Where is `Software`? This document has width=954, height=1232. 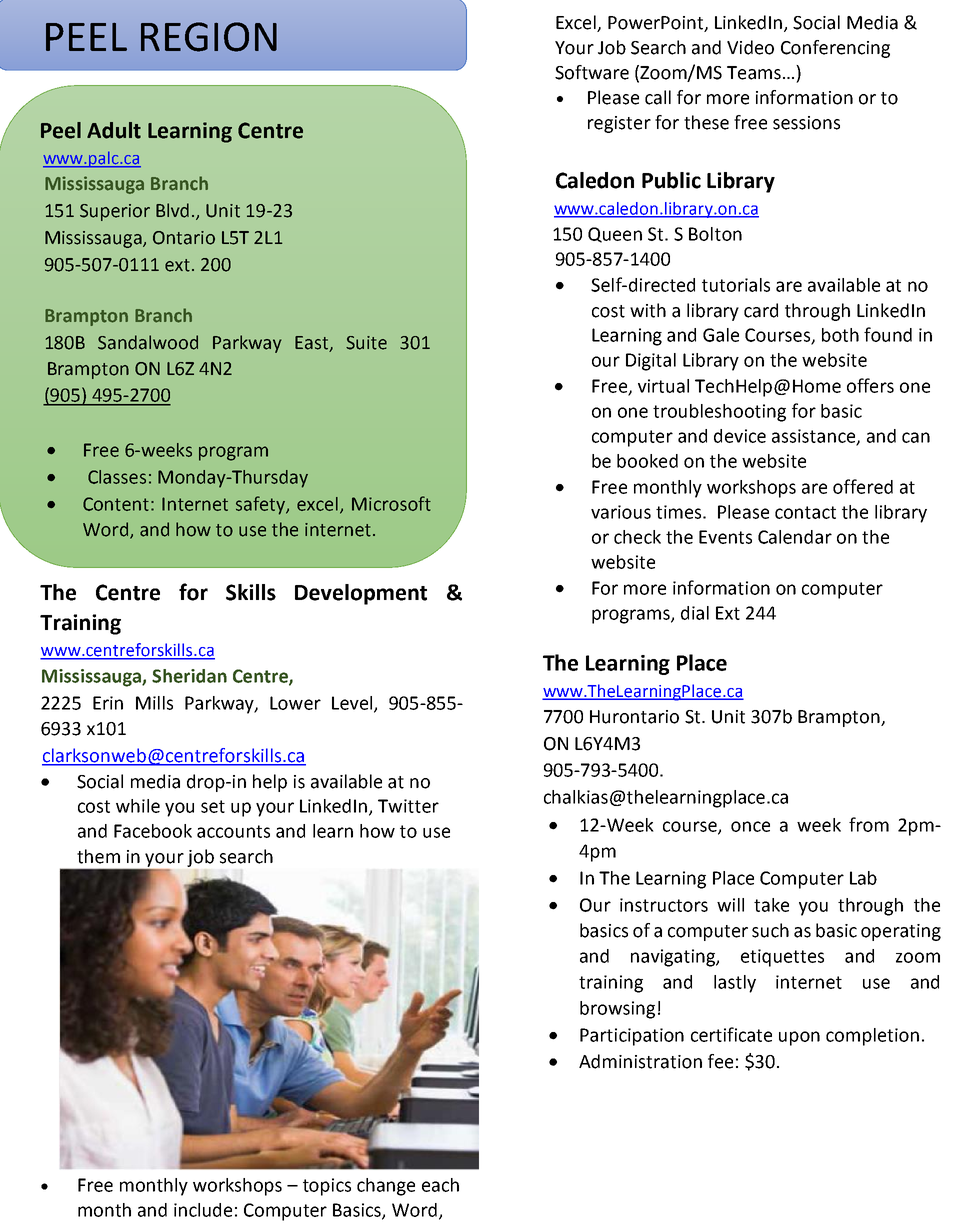
Software is located at coordinates (592, 72).
